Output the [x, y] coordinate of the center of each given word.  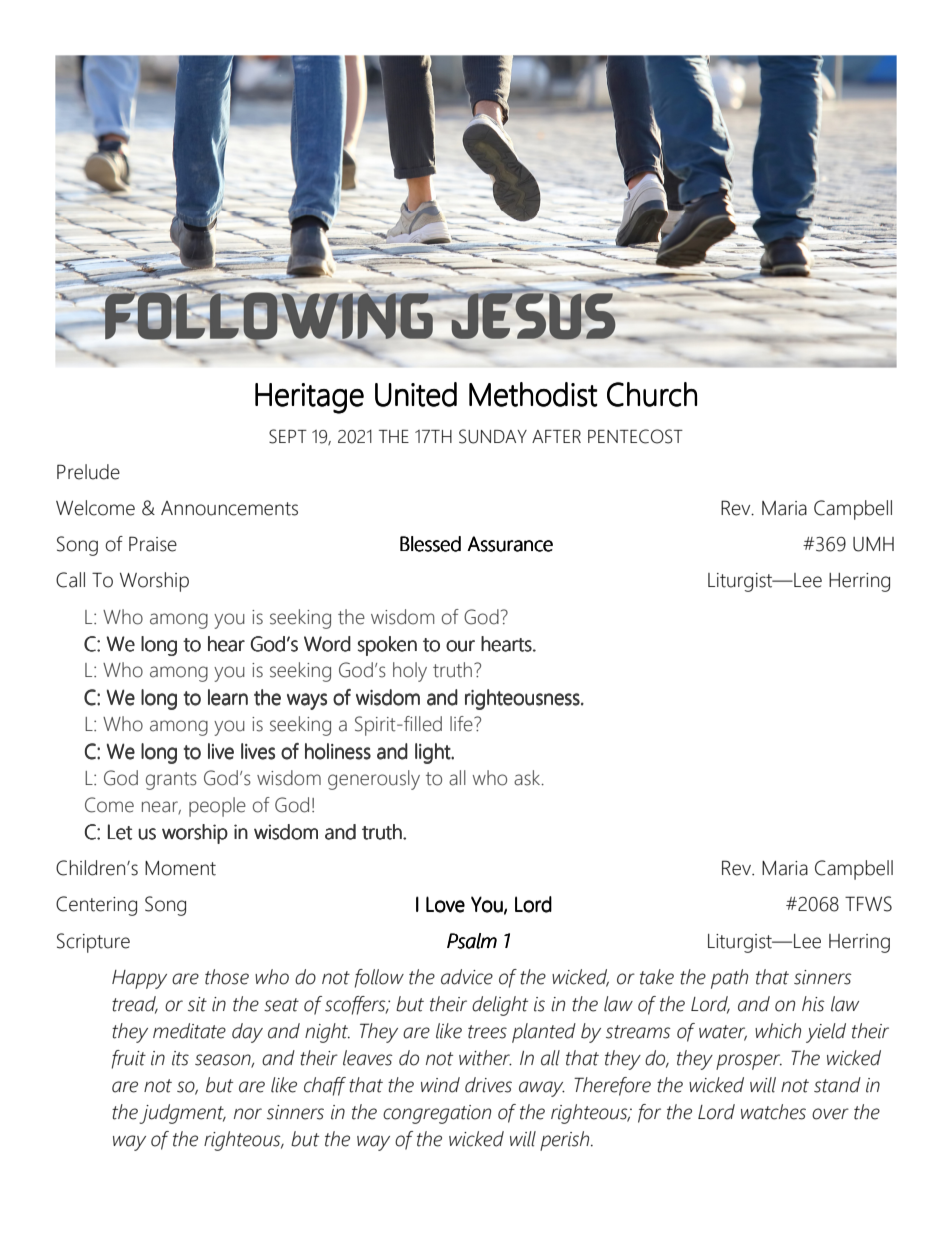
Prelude [88, 472]
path [729, 979]
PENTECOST [635, 436]
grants [171, 781]
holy [410, 672]
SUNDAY [493, 436]
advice [467, 977]
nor [248, 1114]
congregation [437, 1114]
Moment [180, 868]
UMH [873, 544]
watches [773, 1112]
